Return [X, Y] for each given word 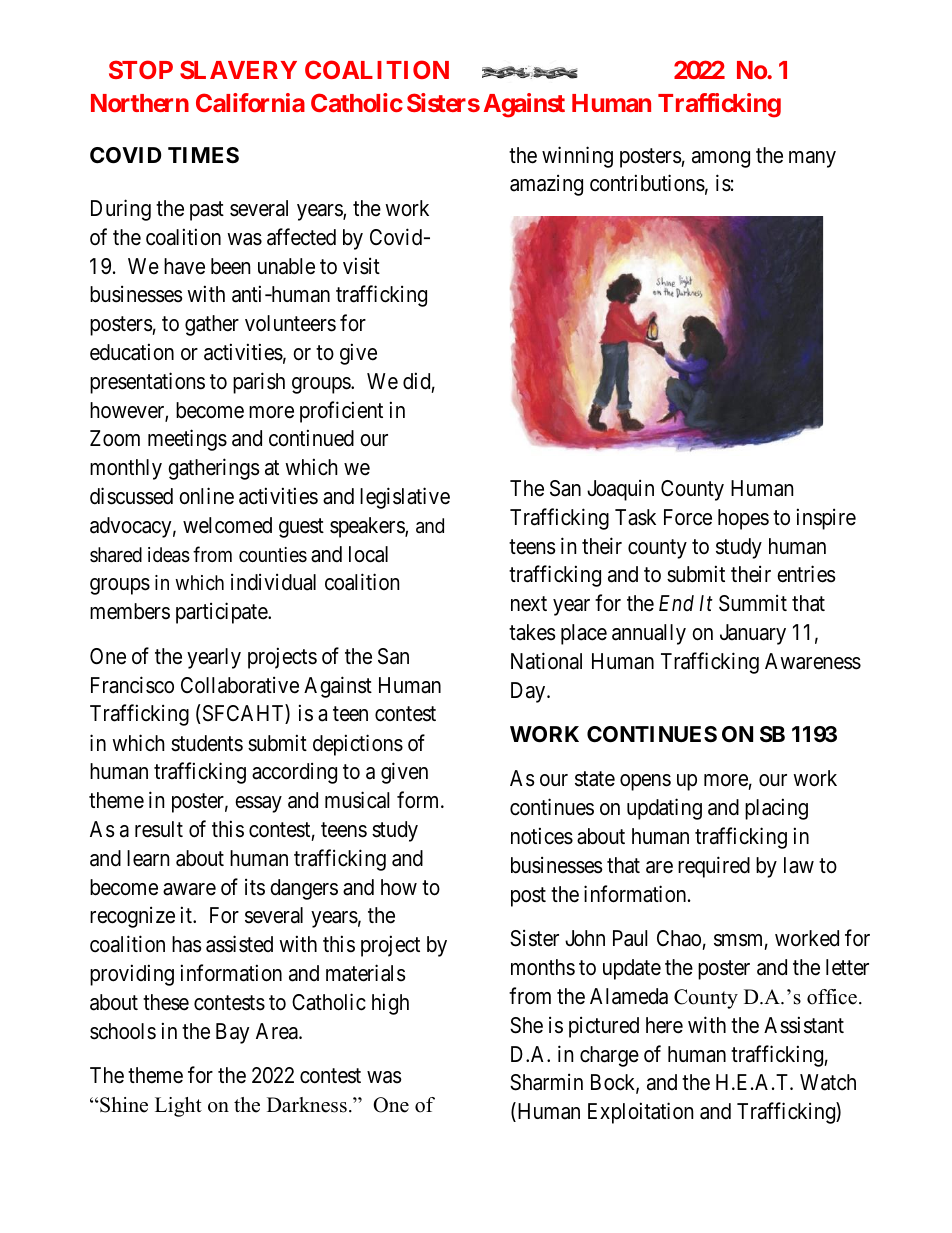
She [526, 1025]
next [529, 604]
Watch [828, 1082]
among [721, 159]
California [250, 102]
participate [222, 613]
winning [577, 157]
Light [178, 1107]
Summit [753, 603]
